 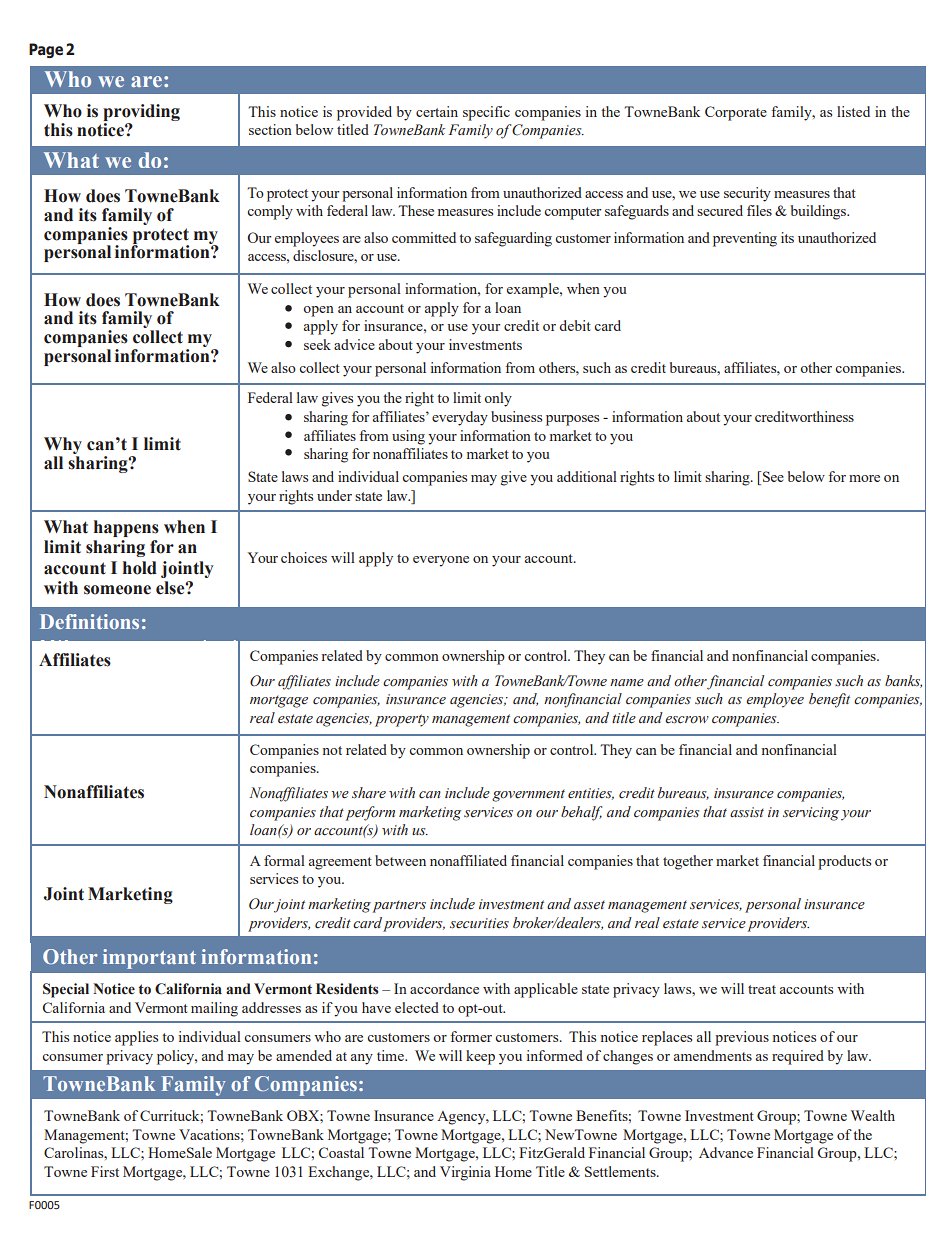 What do you see at coordinates (513, 239) in the document?
I see `safeguarding` at bounding box center [513, 239].
